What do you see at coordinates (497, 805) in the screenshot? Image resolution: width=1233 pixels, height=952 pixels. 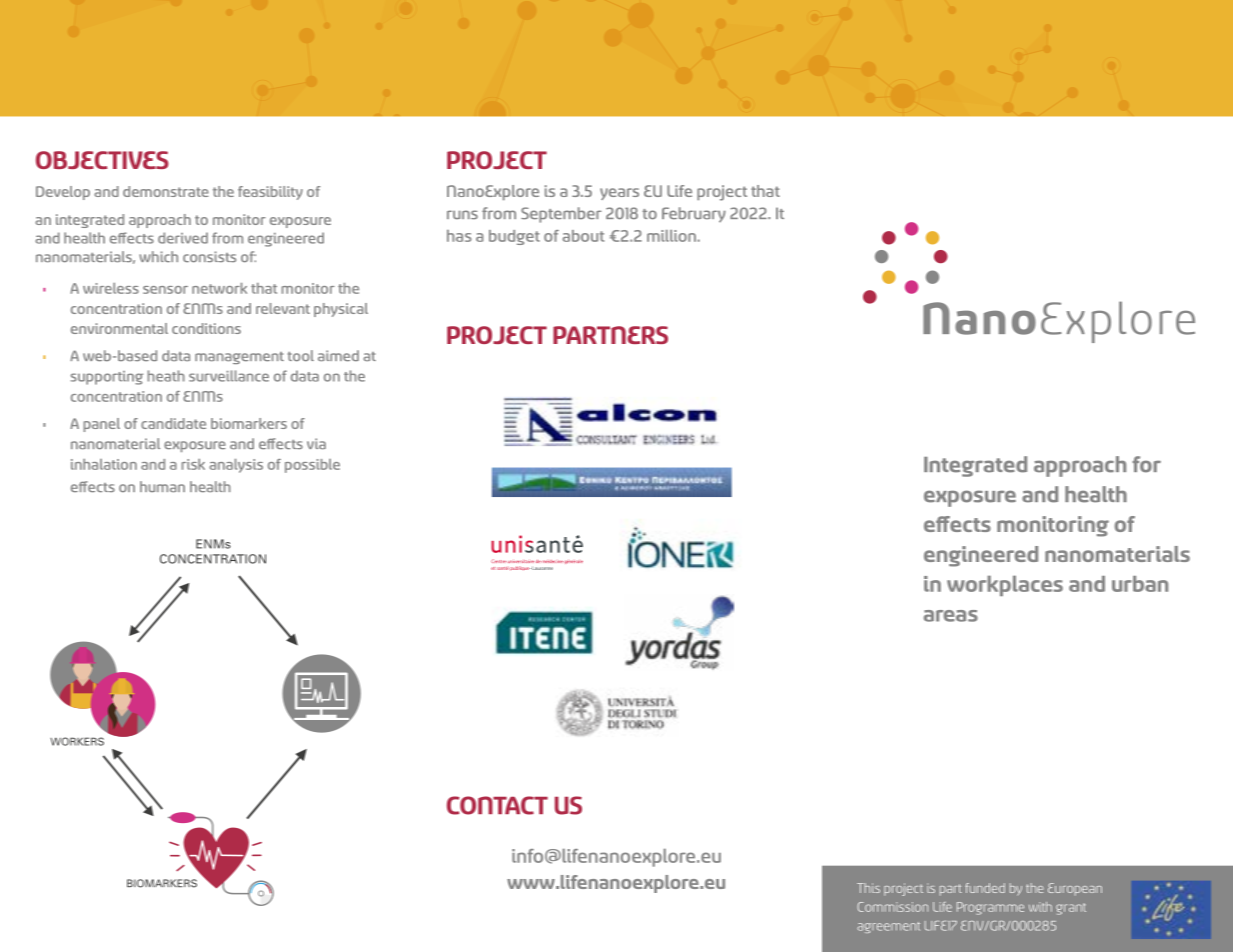 I see `CONTACT` at bounding box center [497, 805].
